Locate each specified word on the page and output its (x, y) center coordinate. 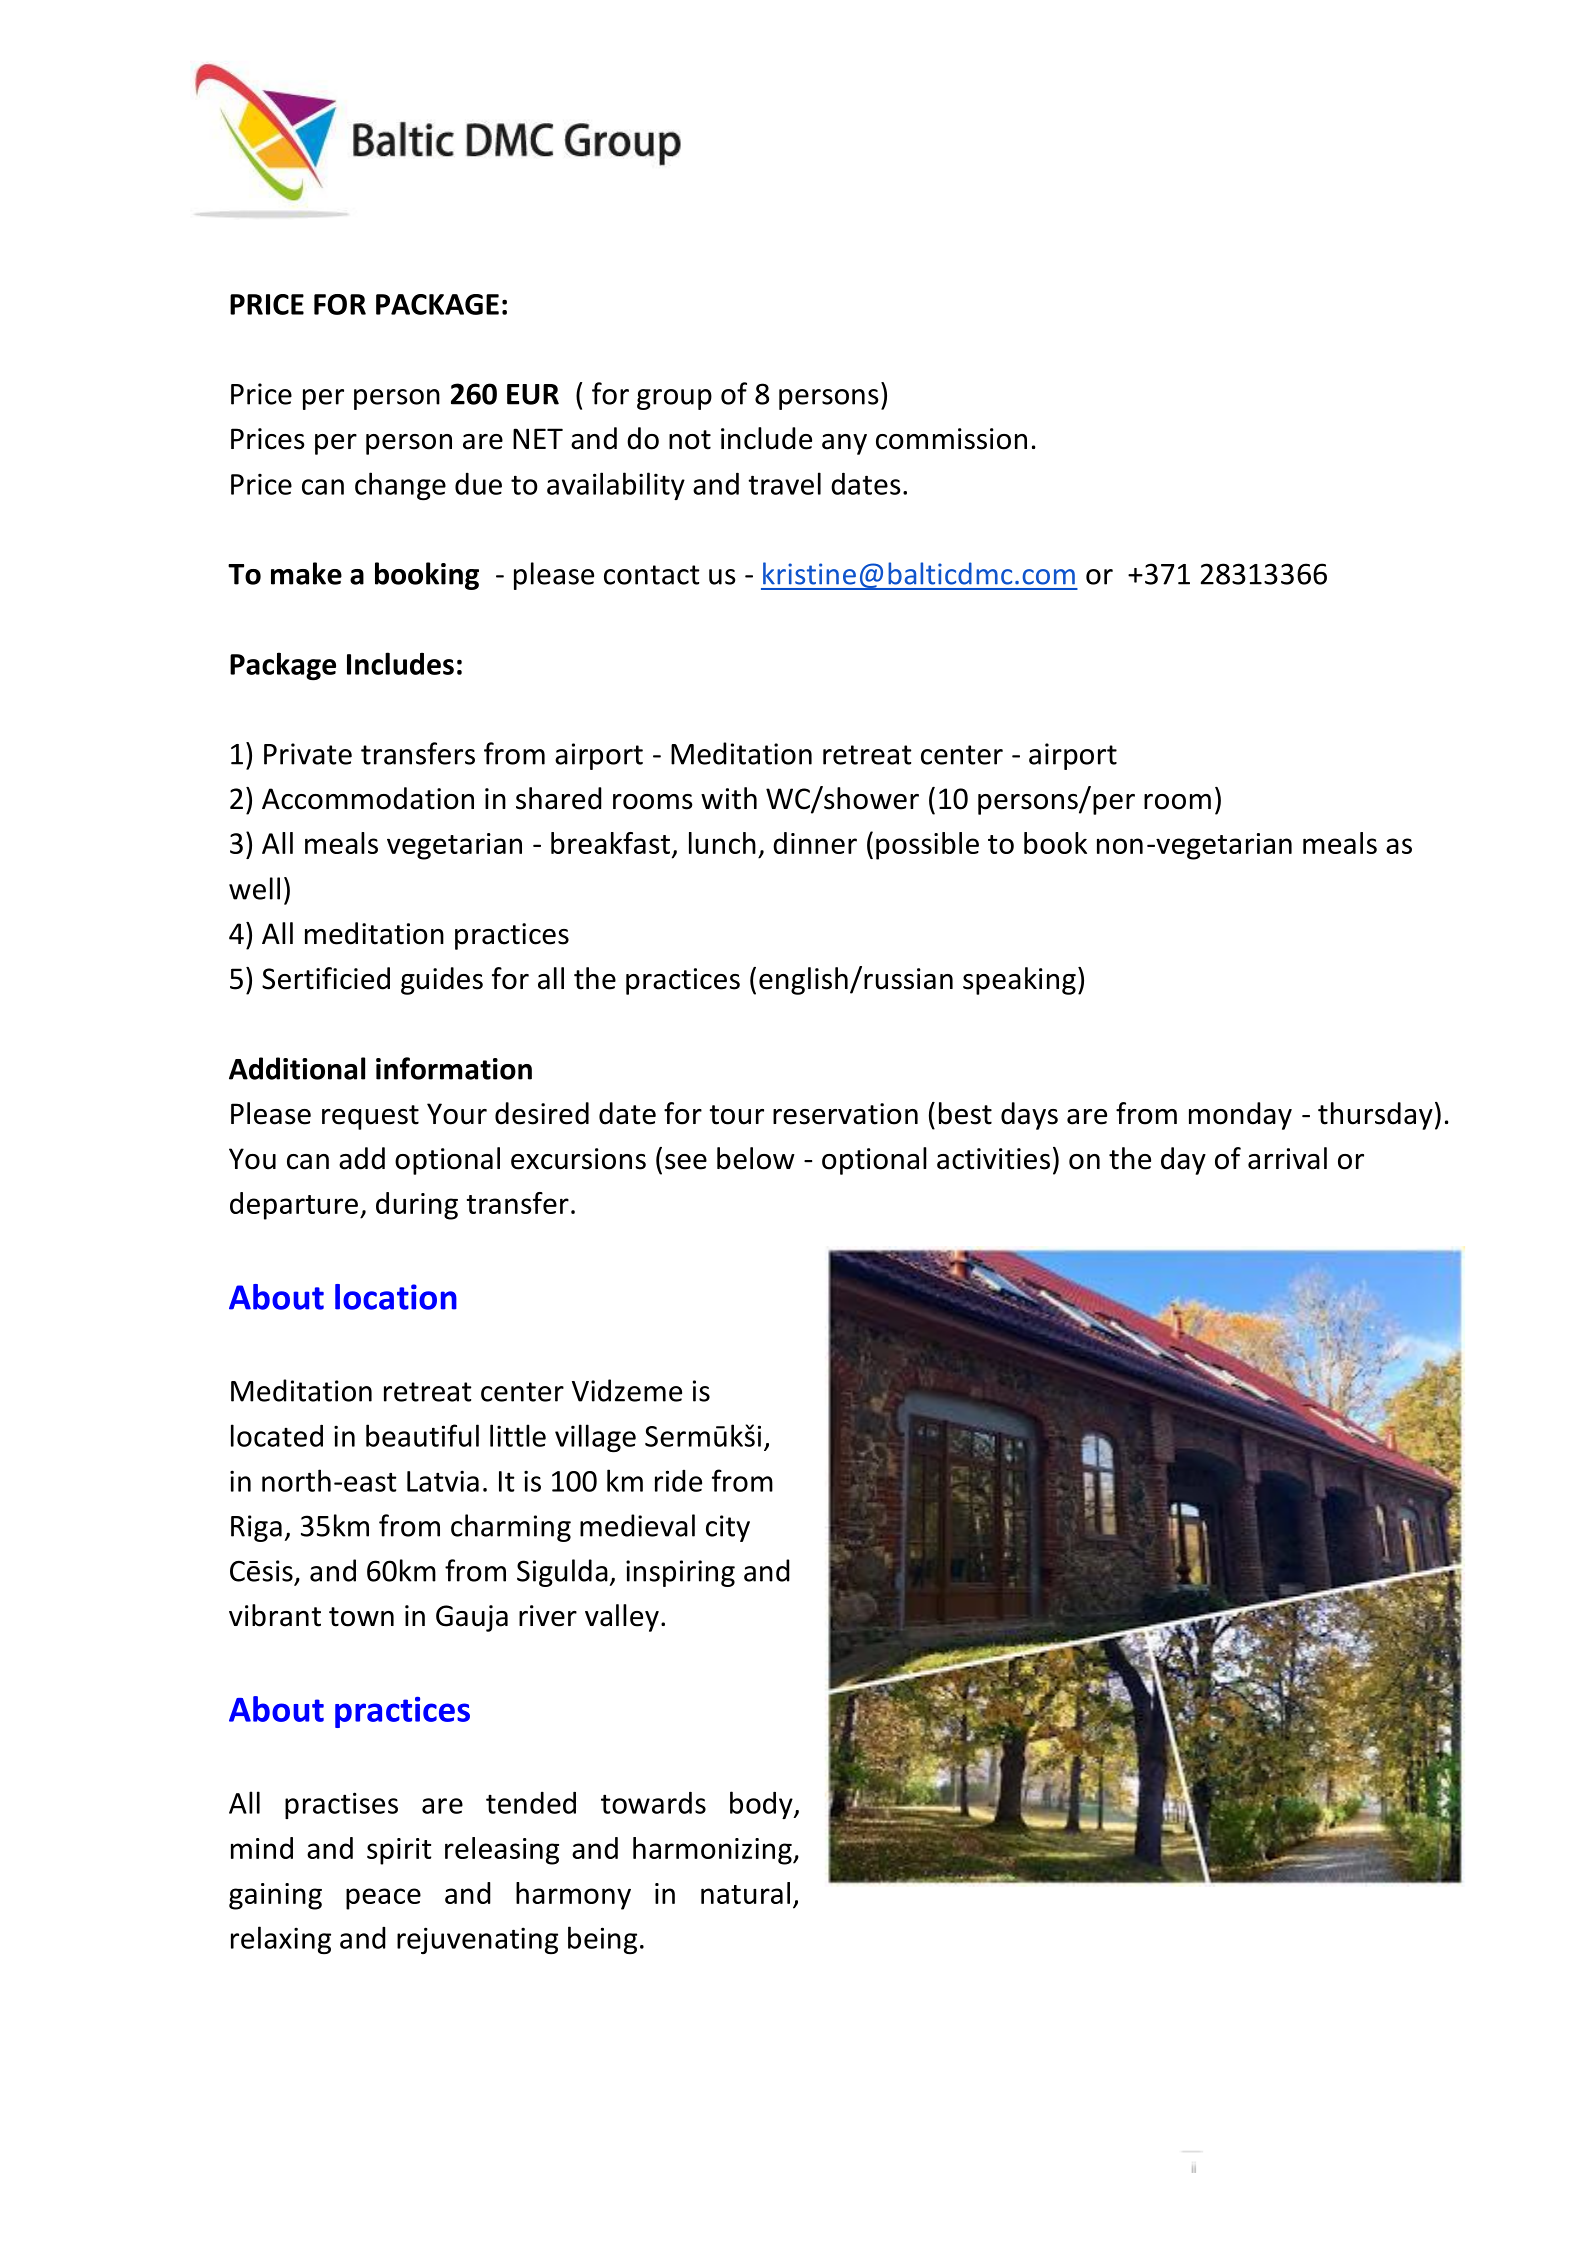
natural (745, 1893)
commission (951, 439)
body (762, 1805)
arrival (1287, 1158)
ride (678, 1481)
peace (383, 1899)
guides (442, 981)
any (844, 444)
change (400, 486)
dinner (815, 843)
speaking (1019, 981)
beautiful (422, 1435)
